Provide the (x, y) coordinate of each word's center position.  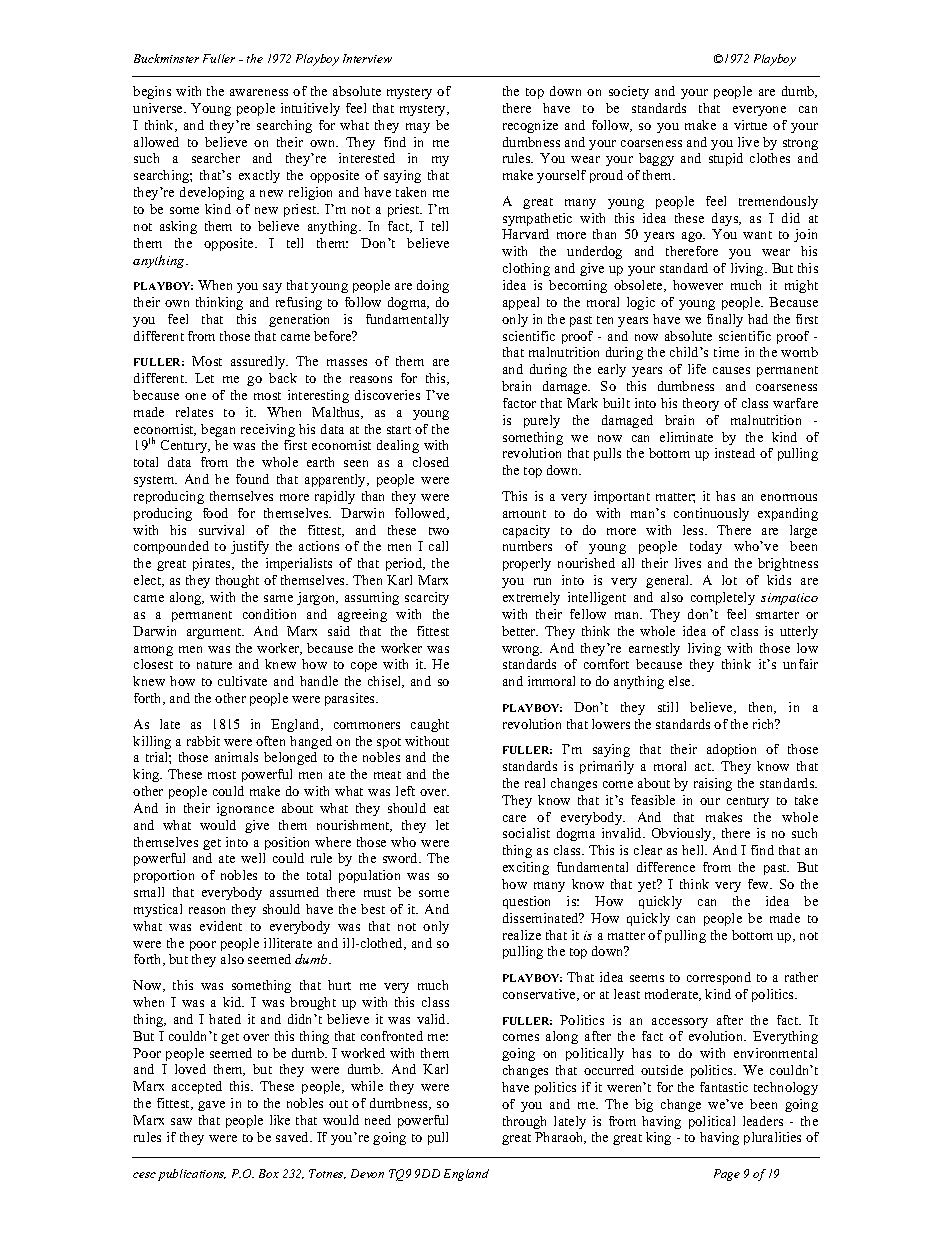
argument (215, 633)
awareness (259, 92)
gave (211, 1106)
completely (723, 598)
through (524, 1122)
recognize (530, 126)
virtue (750, 125)
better (520, 631)
